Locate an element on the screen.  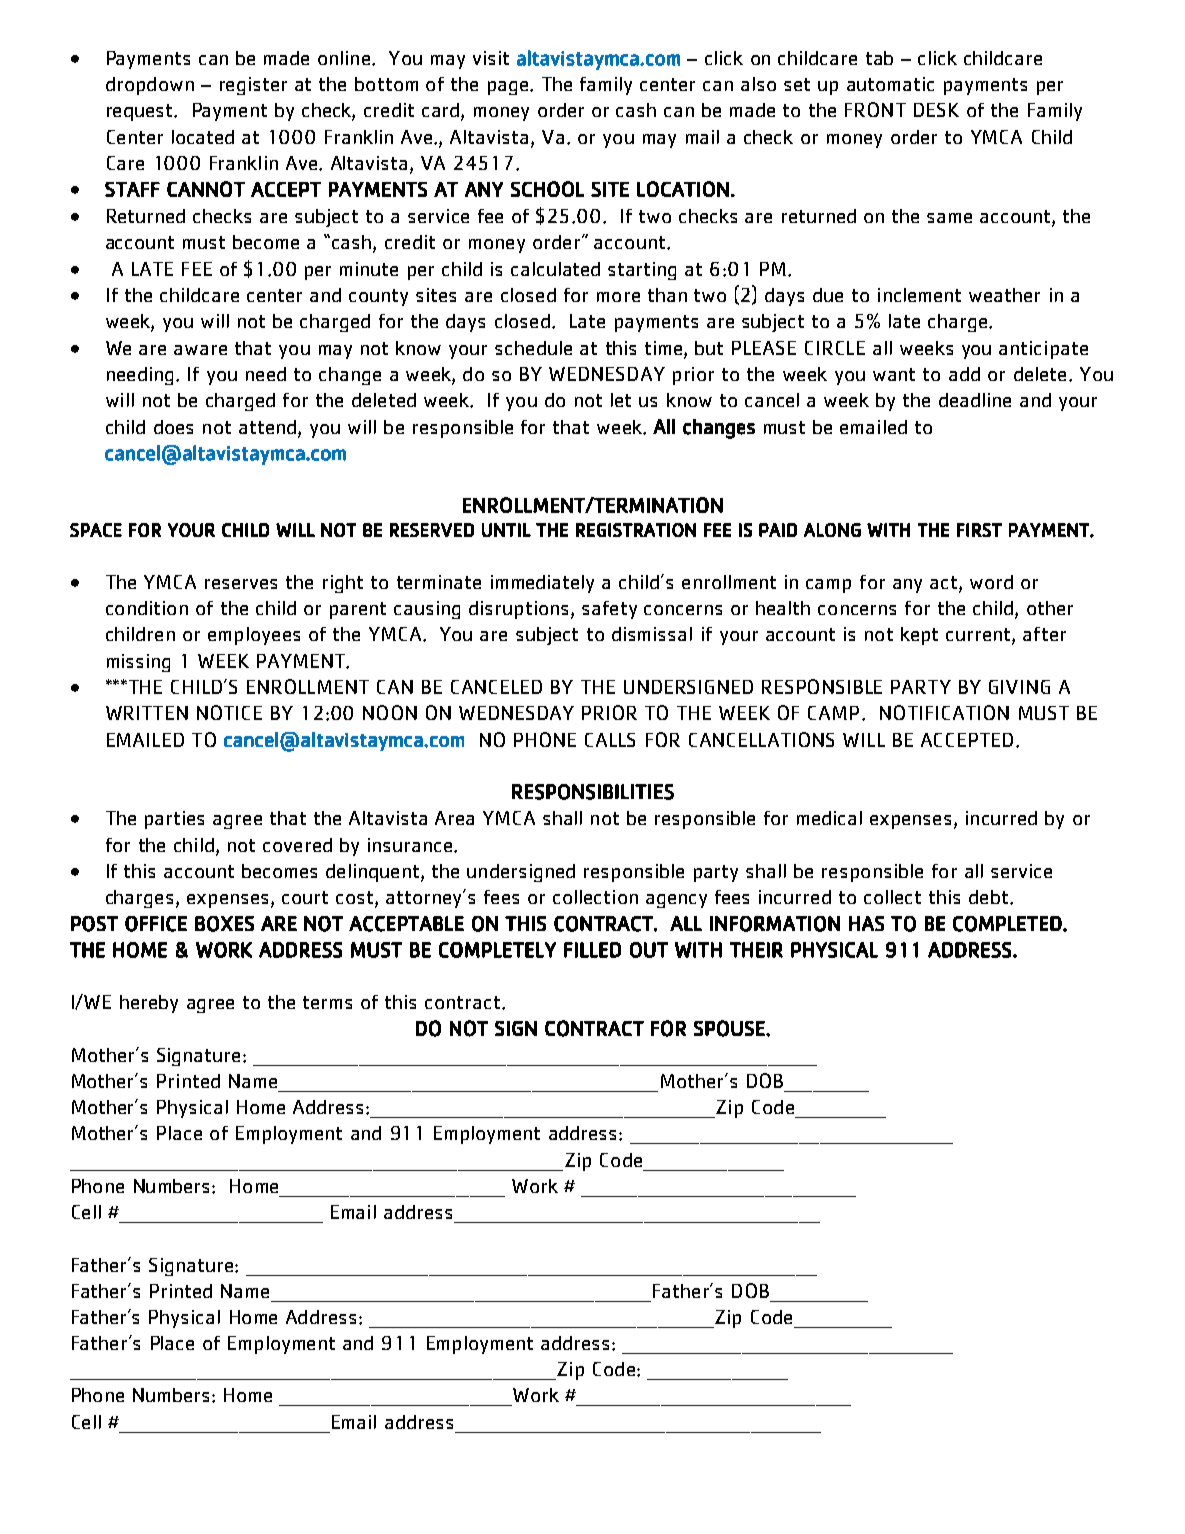
reserves is located at coordinates (241, 584).
